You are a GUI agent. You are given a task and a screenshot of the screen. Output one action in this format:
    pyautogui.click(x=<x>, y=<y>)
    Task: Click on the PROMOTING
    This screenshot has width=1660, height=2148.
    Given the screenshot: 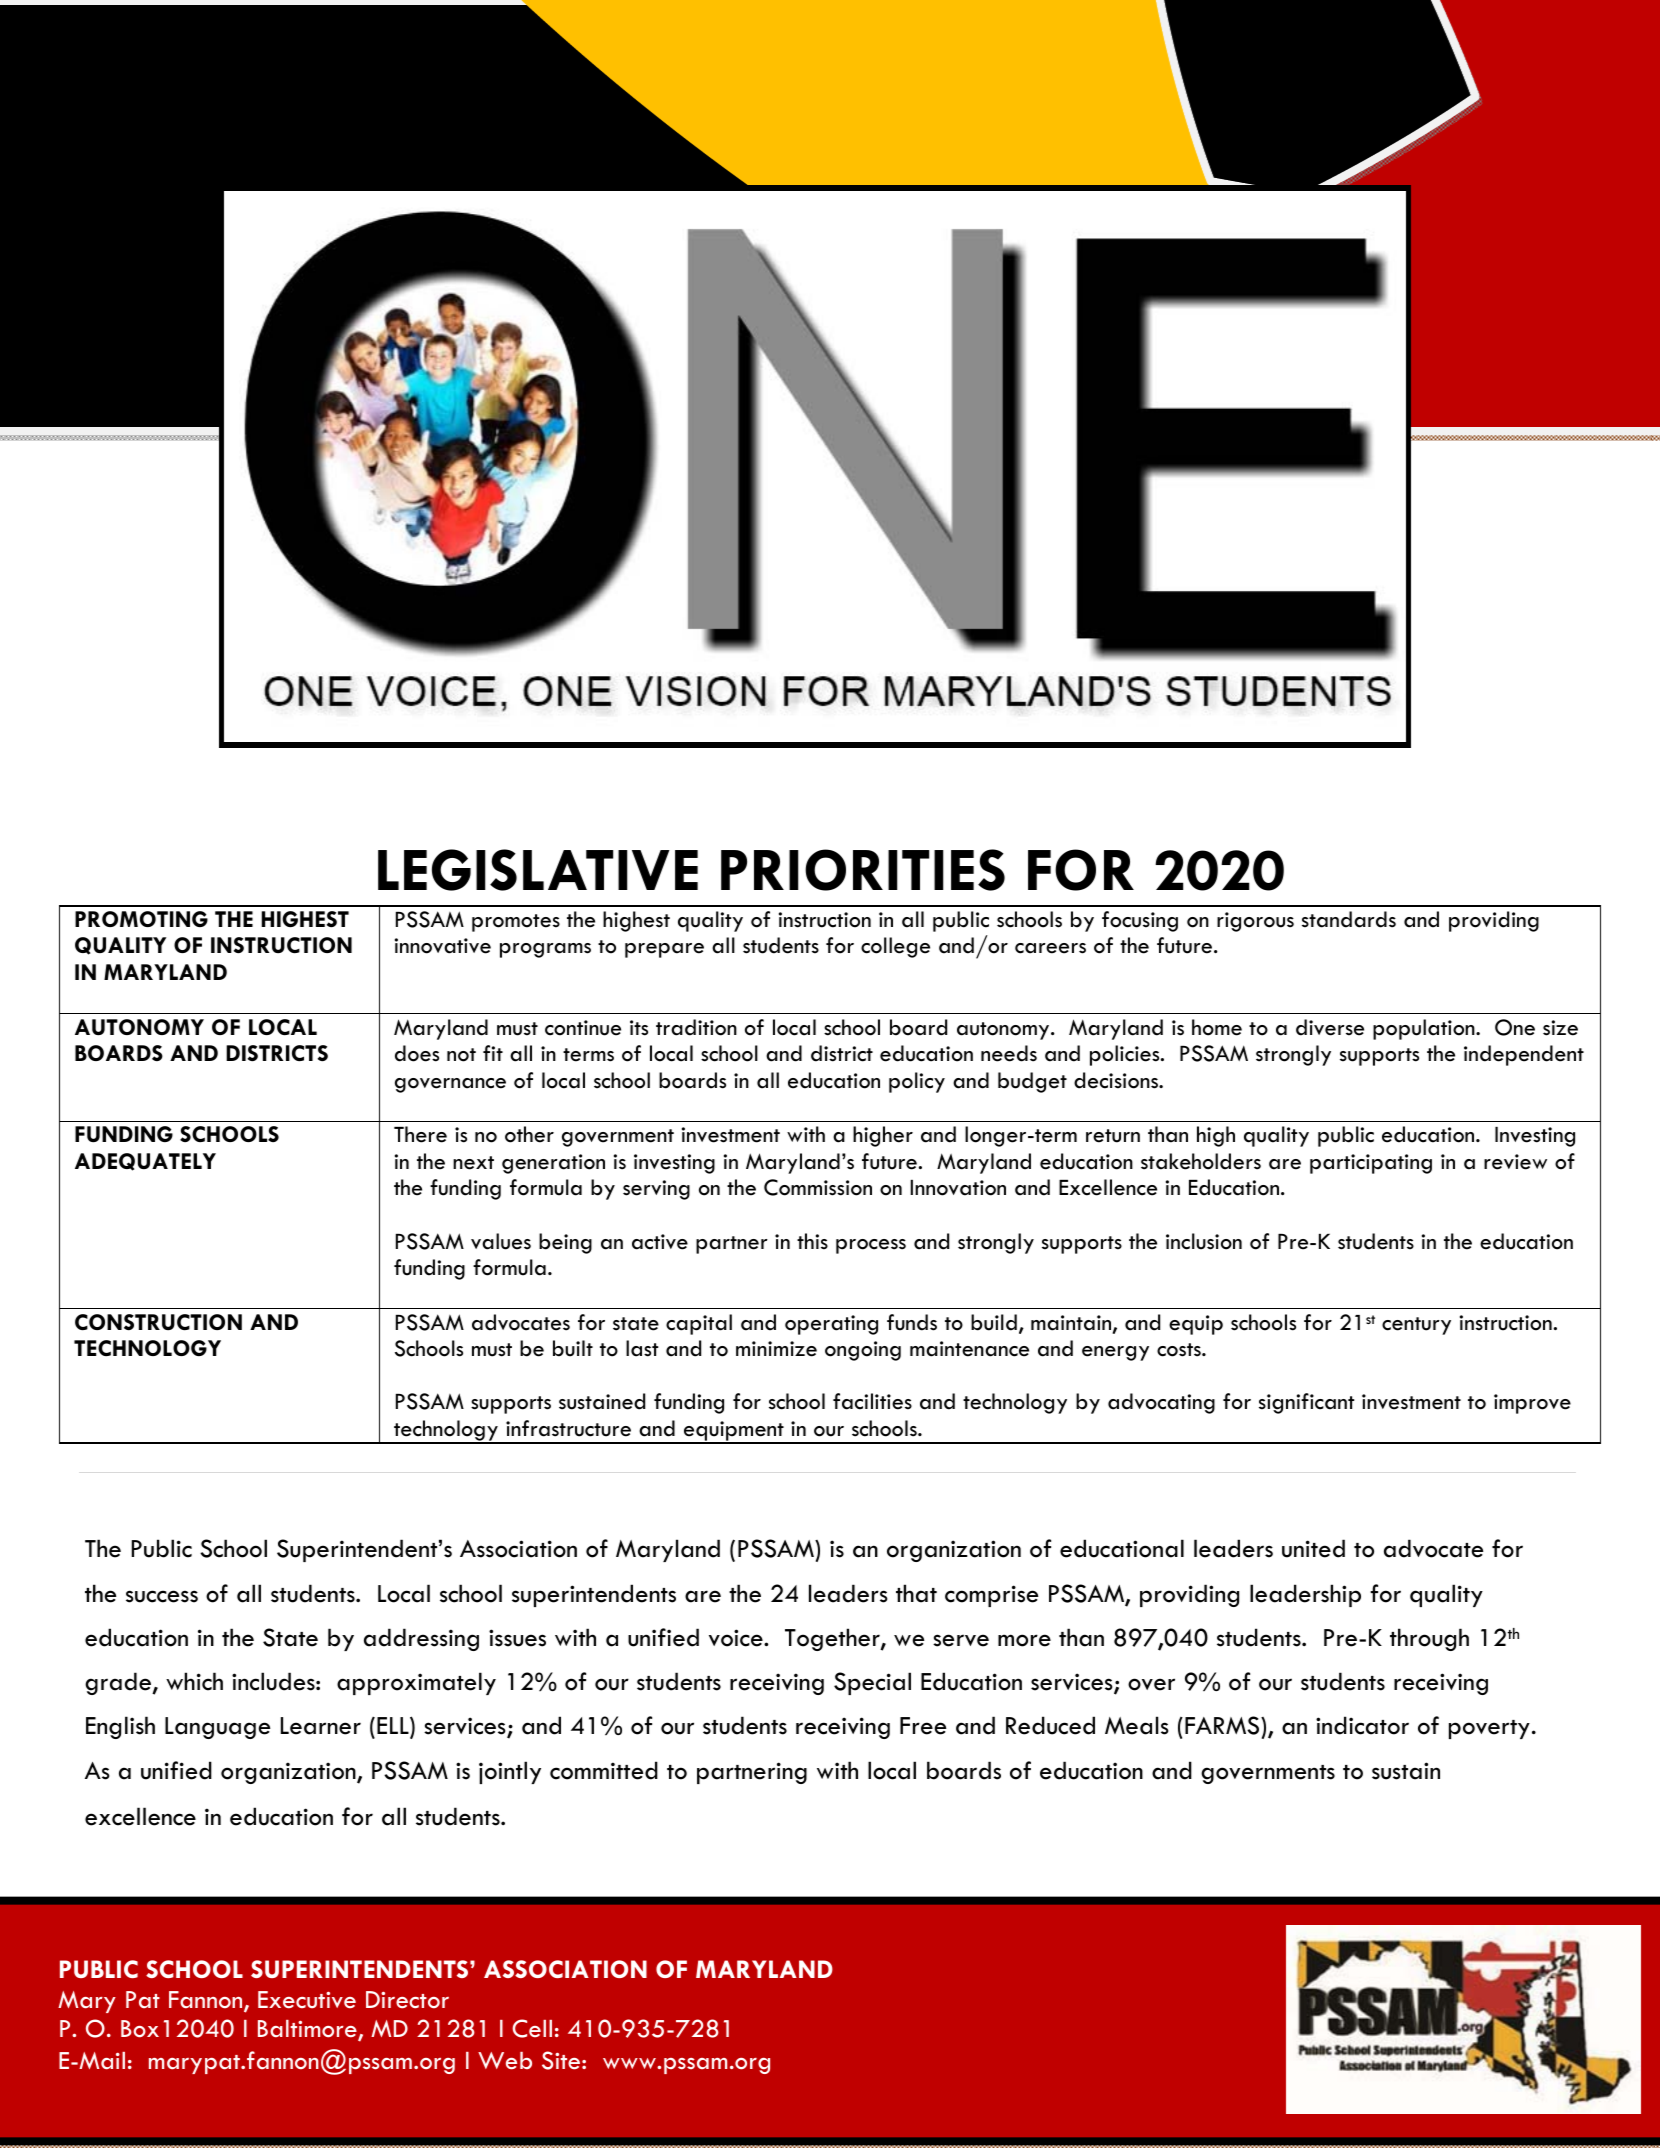 What is the action you would take?
    pyautogui.click(x=141, y=919)
